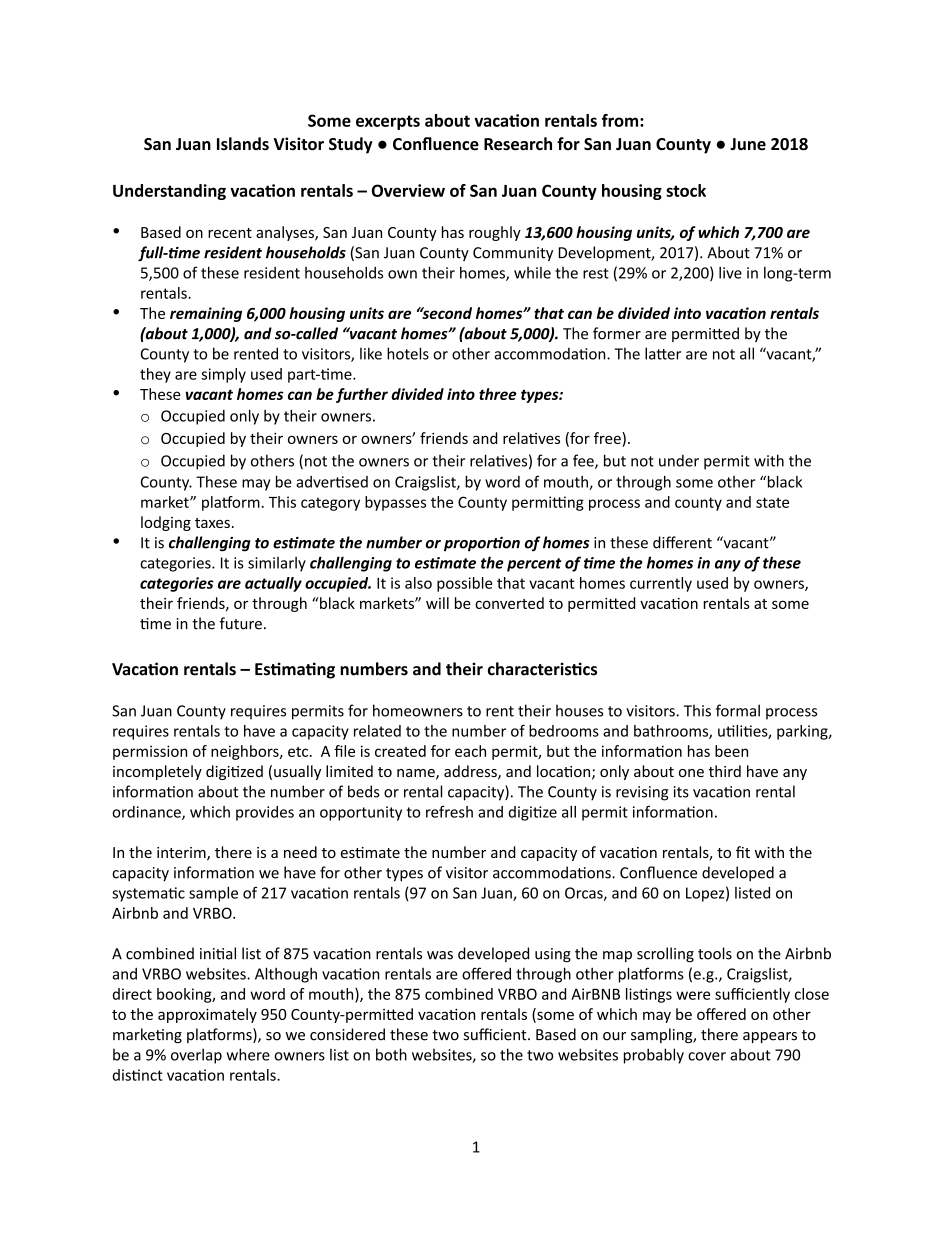  What do you see at coordinates (182, 854) in the screenshot?
I see `interim` at bounding box center [182, 854].
